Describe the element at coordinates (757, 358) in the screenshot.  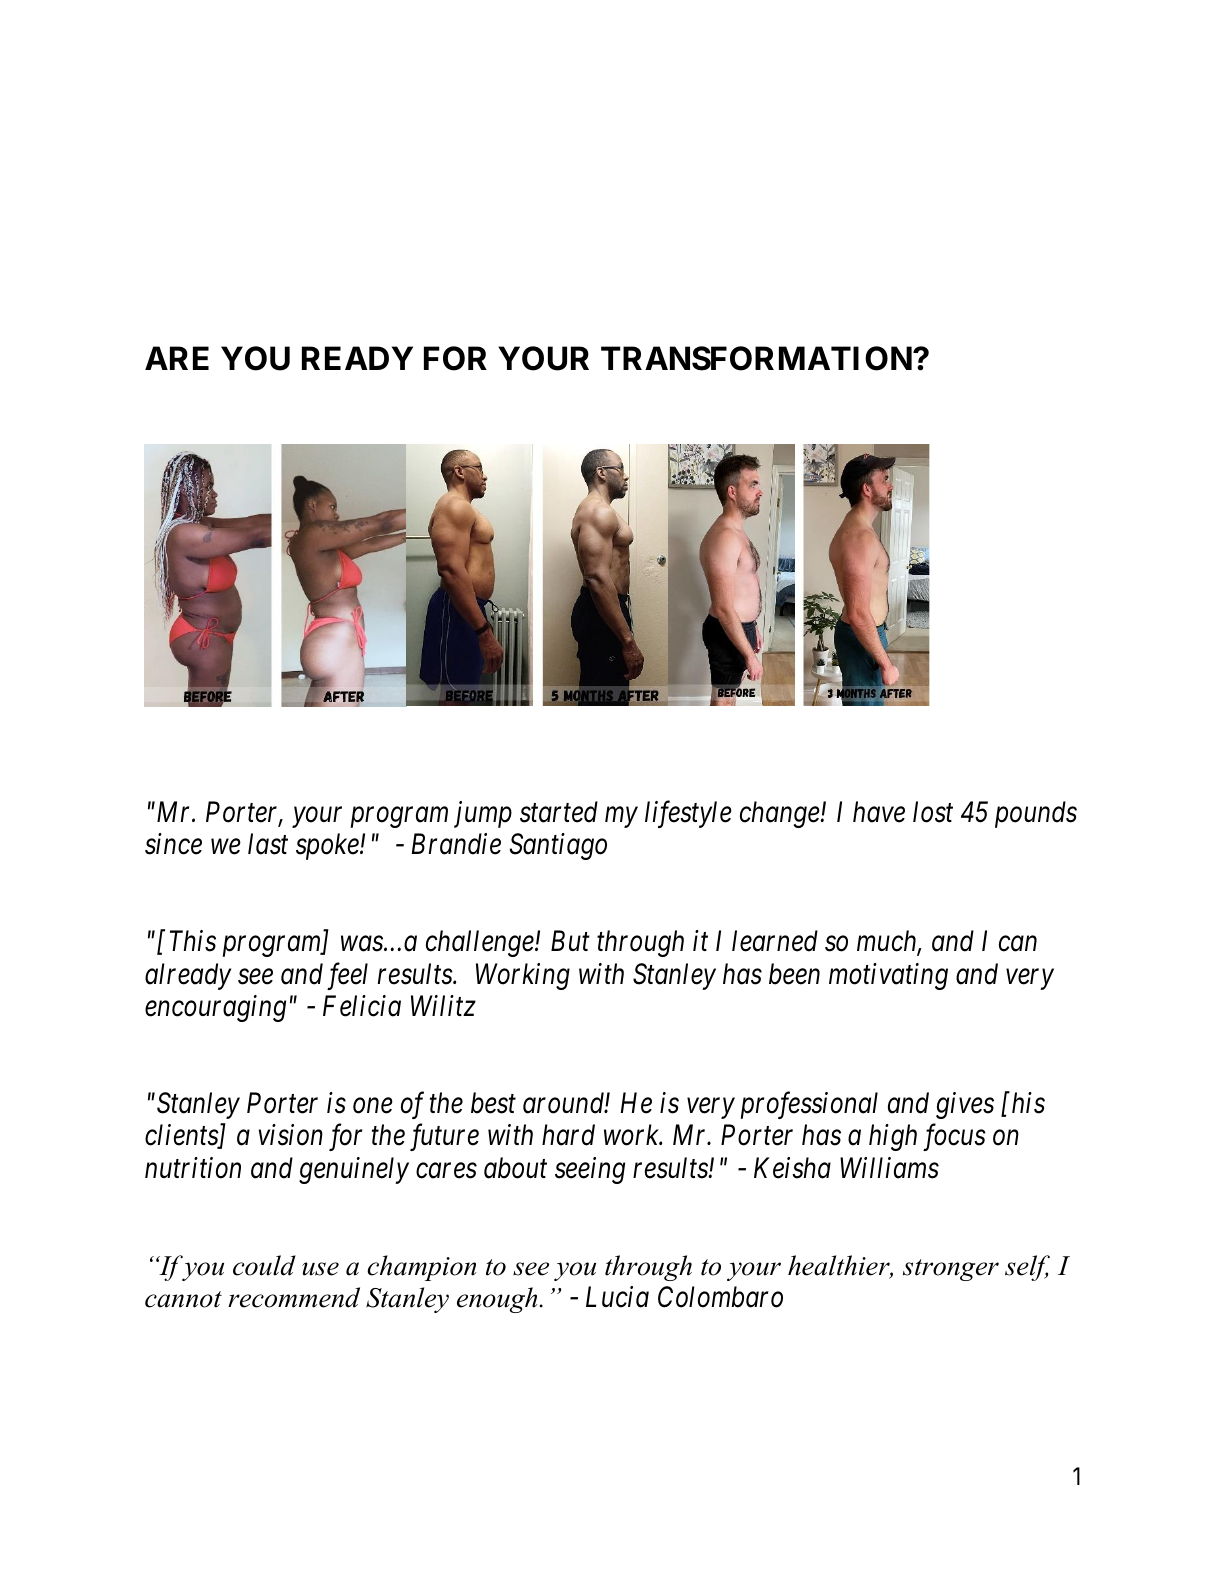
I see `TRANSFORMATION` at that location.
